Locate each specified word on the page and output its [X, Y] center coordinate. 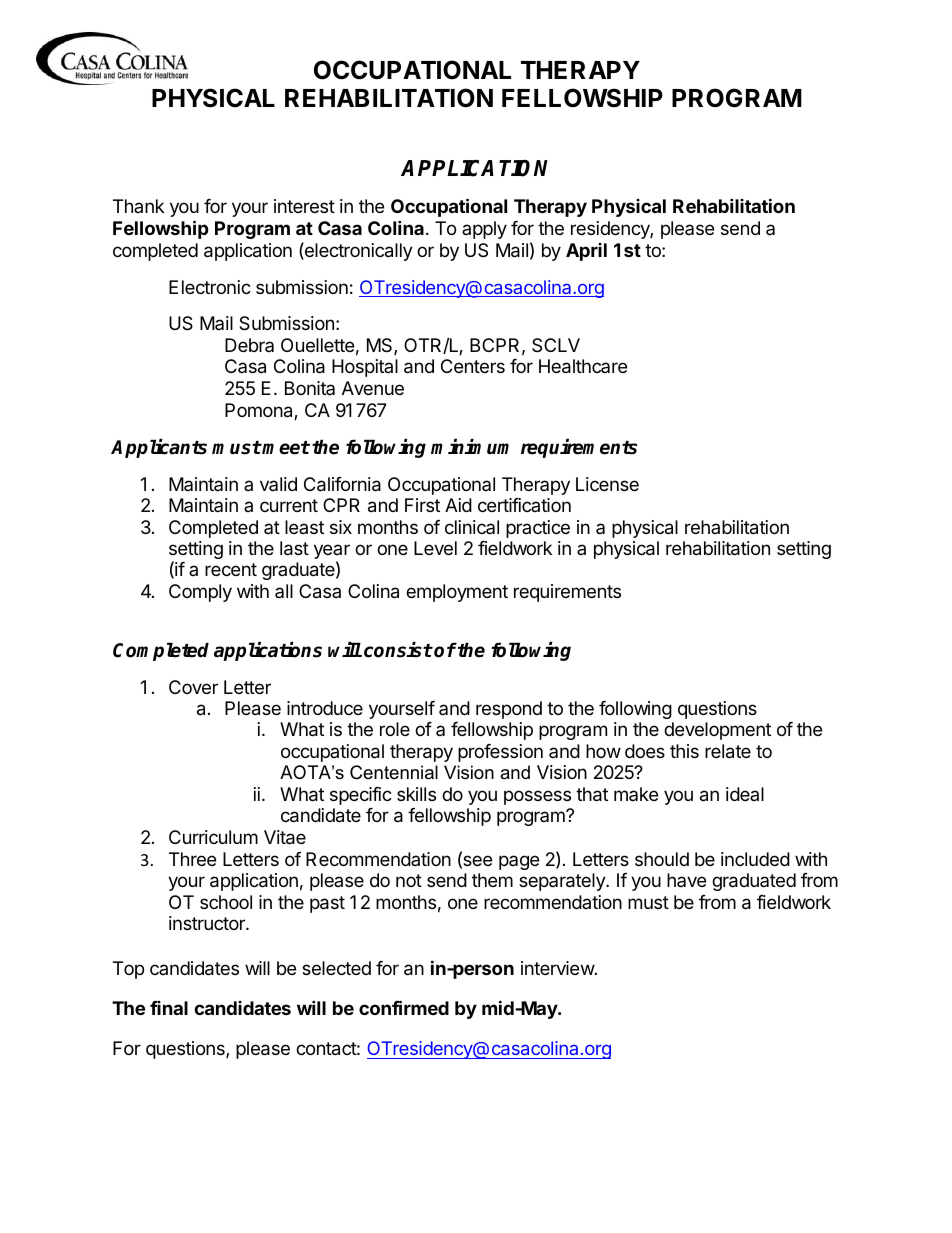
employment [457, 593]
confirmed [404, 1007]
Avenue [373, 388]
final [169, 1008]
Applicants [159, 448]
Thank [138, 206]
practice [538, 529]
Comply [200, 593]
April [586, 252]
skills [416, 794]
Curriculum [213, 837]
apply [484, 230]
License [607, 484]
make [636, 794]
